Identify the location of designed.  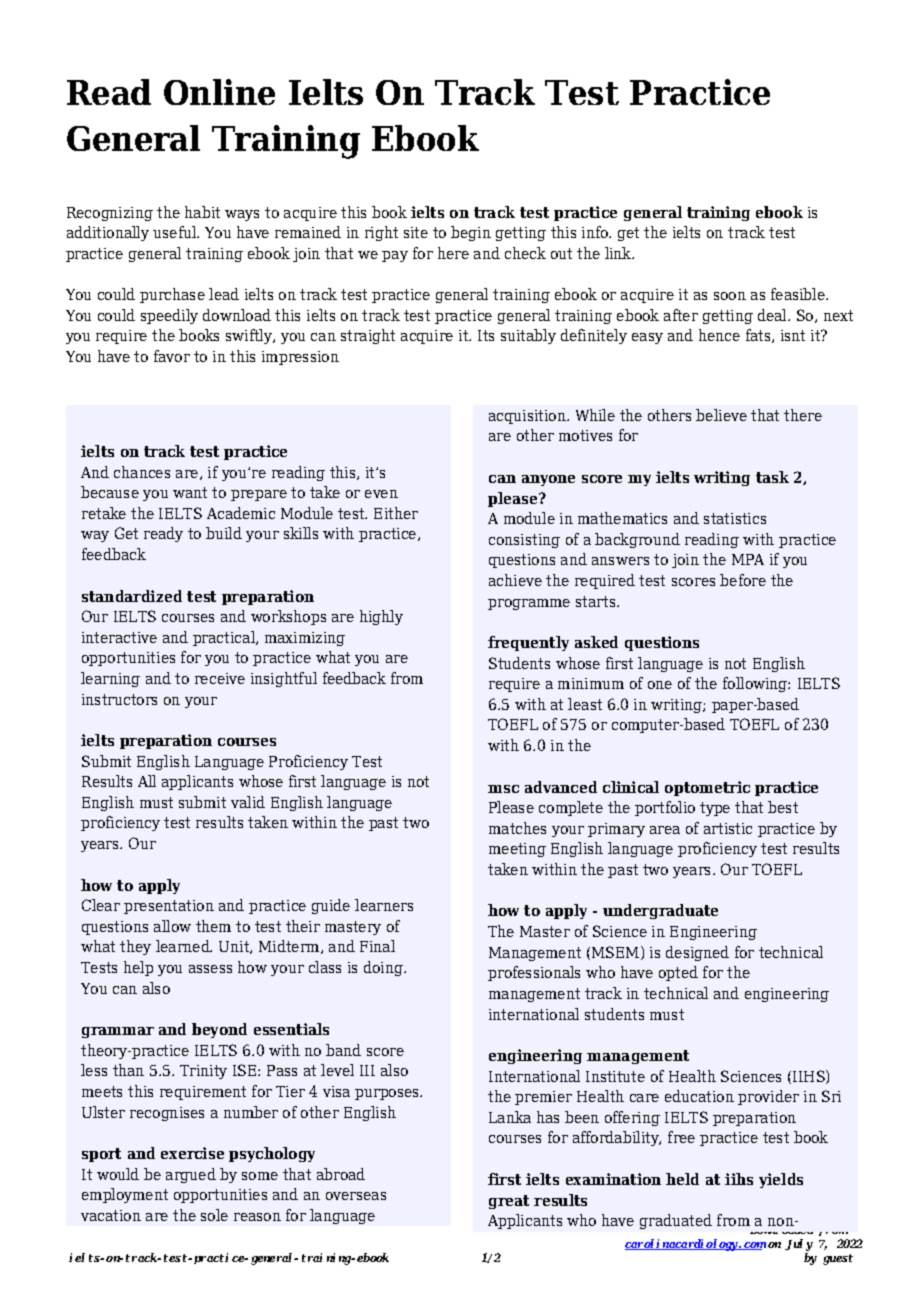
(697, 953).
